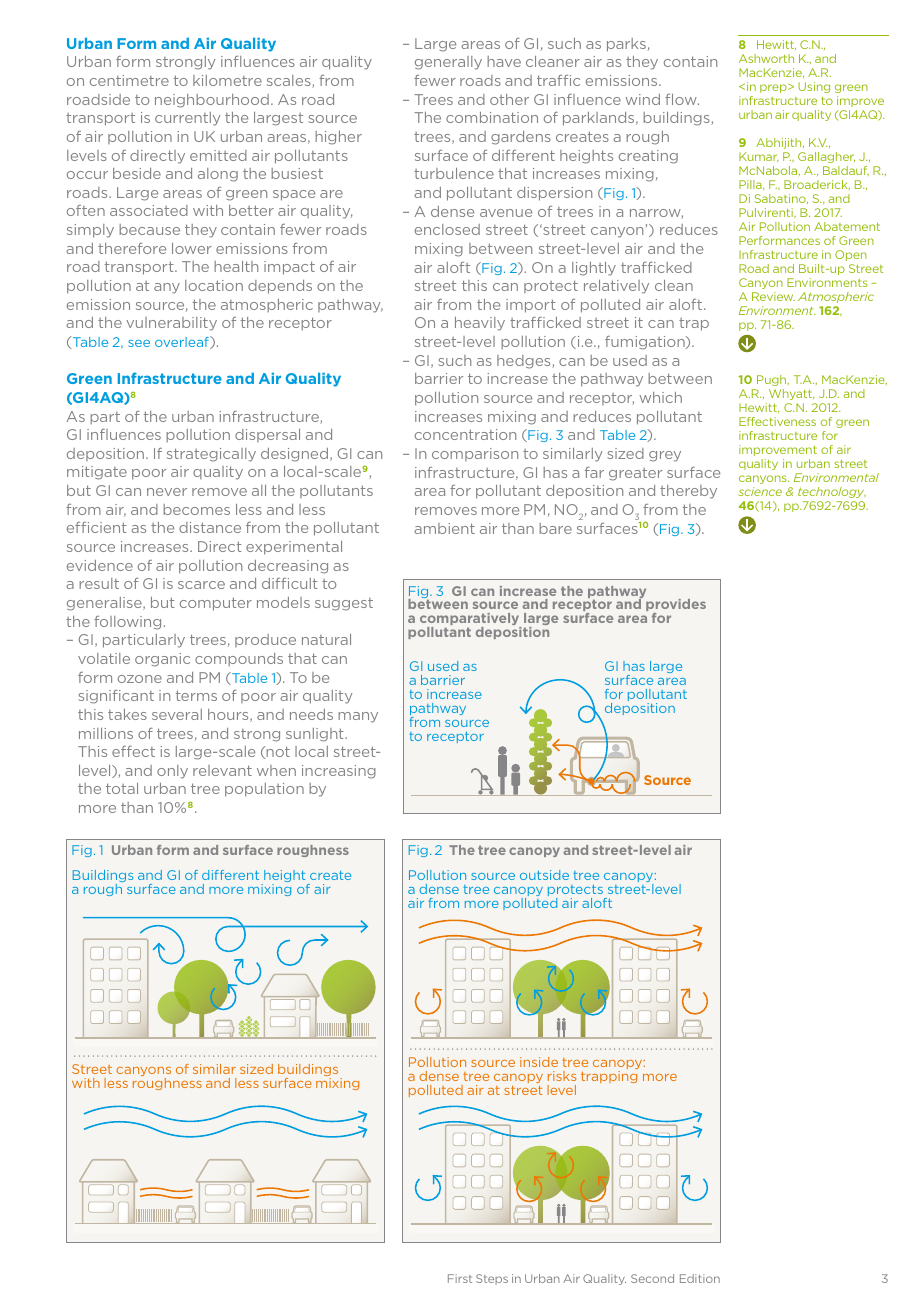 The height and width of the page is (1308, 924). Describe the element at coordinates (525, 362) in the page. I see `hedges` at that location.
